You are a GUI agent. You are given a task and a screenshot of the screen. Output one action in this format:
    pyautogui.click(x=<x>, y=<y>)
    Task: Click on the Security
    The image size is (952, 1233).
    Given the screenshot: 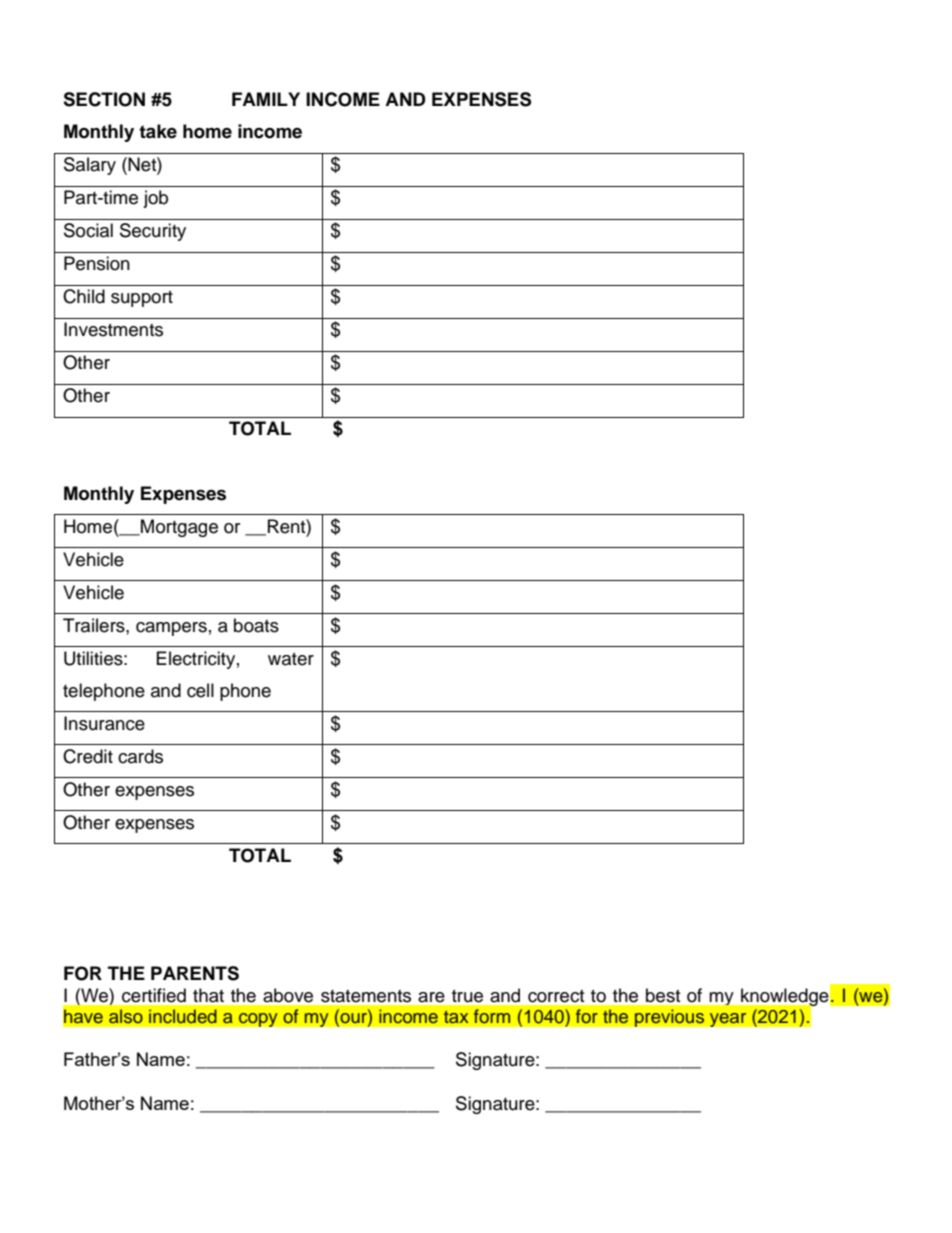 What is the action you would take?
    pyautogui.click(x=153, y=232)
